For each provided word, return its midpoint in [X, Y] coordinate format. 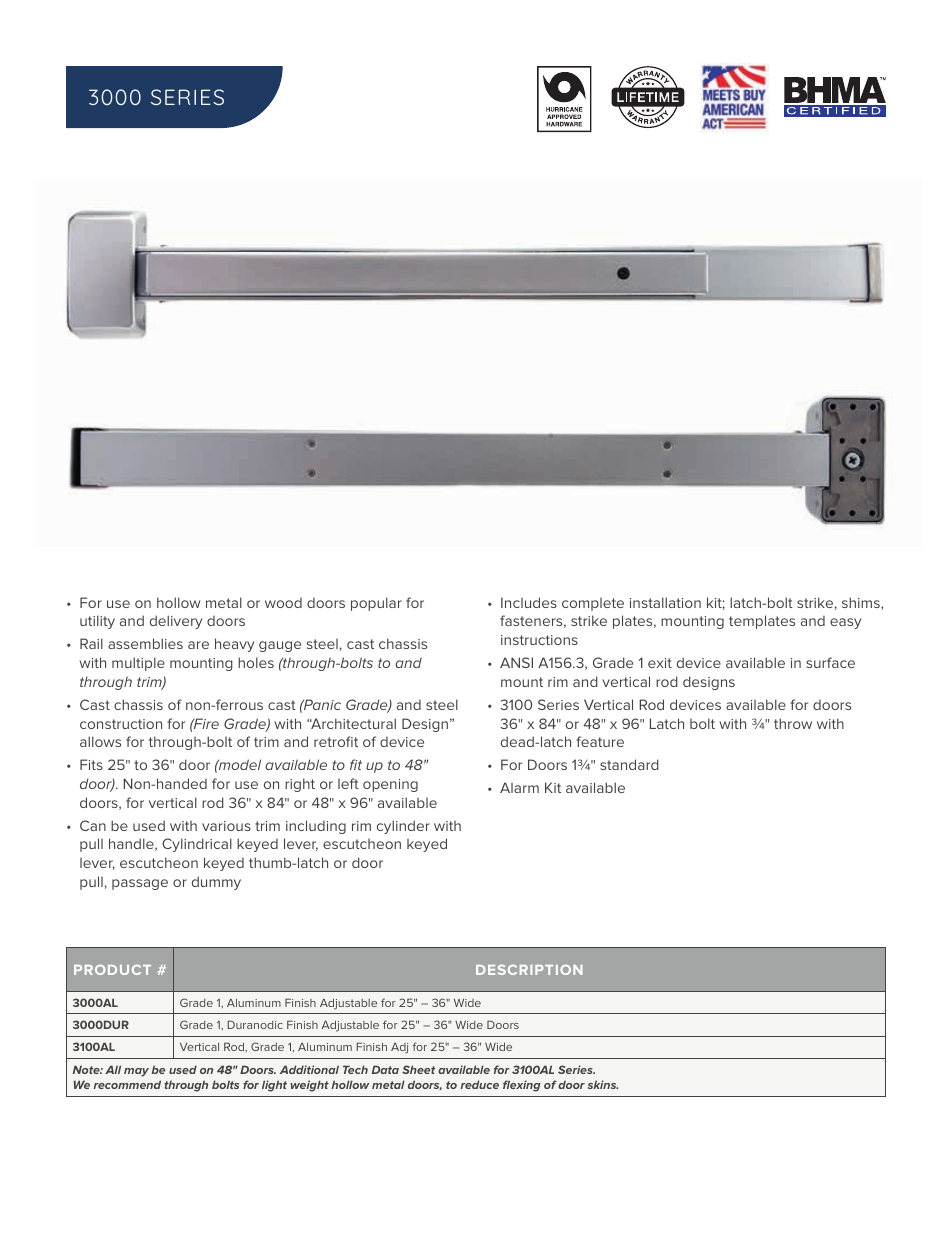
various [226, 826]
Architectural [353, 723]
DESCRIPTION [529, 970]
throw [793, 723]
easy [845, 623]
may [136, 1072]
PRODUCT [112, 970]
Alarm [519, 787]
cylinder [403, 827]
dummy [216, 883]
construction [121, 724]
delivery [176, 622]
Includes [529, 602]
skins [603, 1084]
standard [629, 764]
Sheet [418, 1069]
